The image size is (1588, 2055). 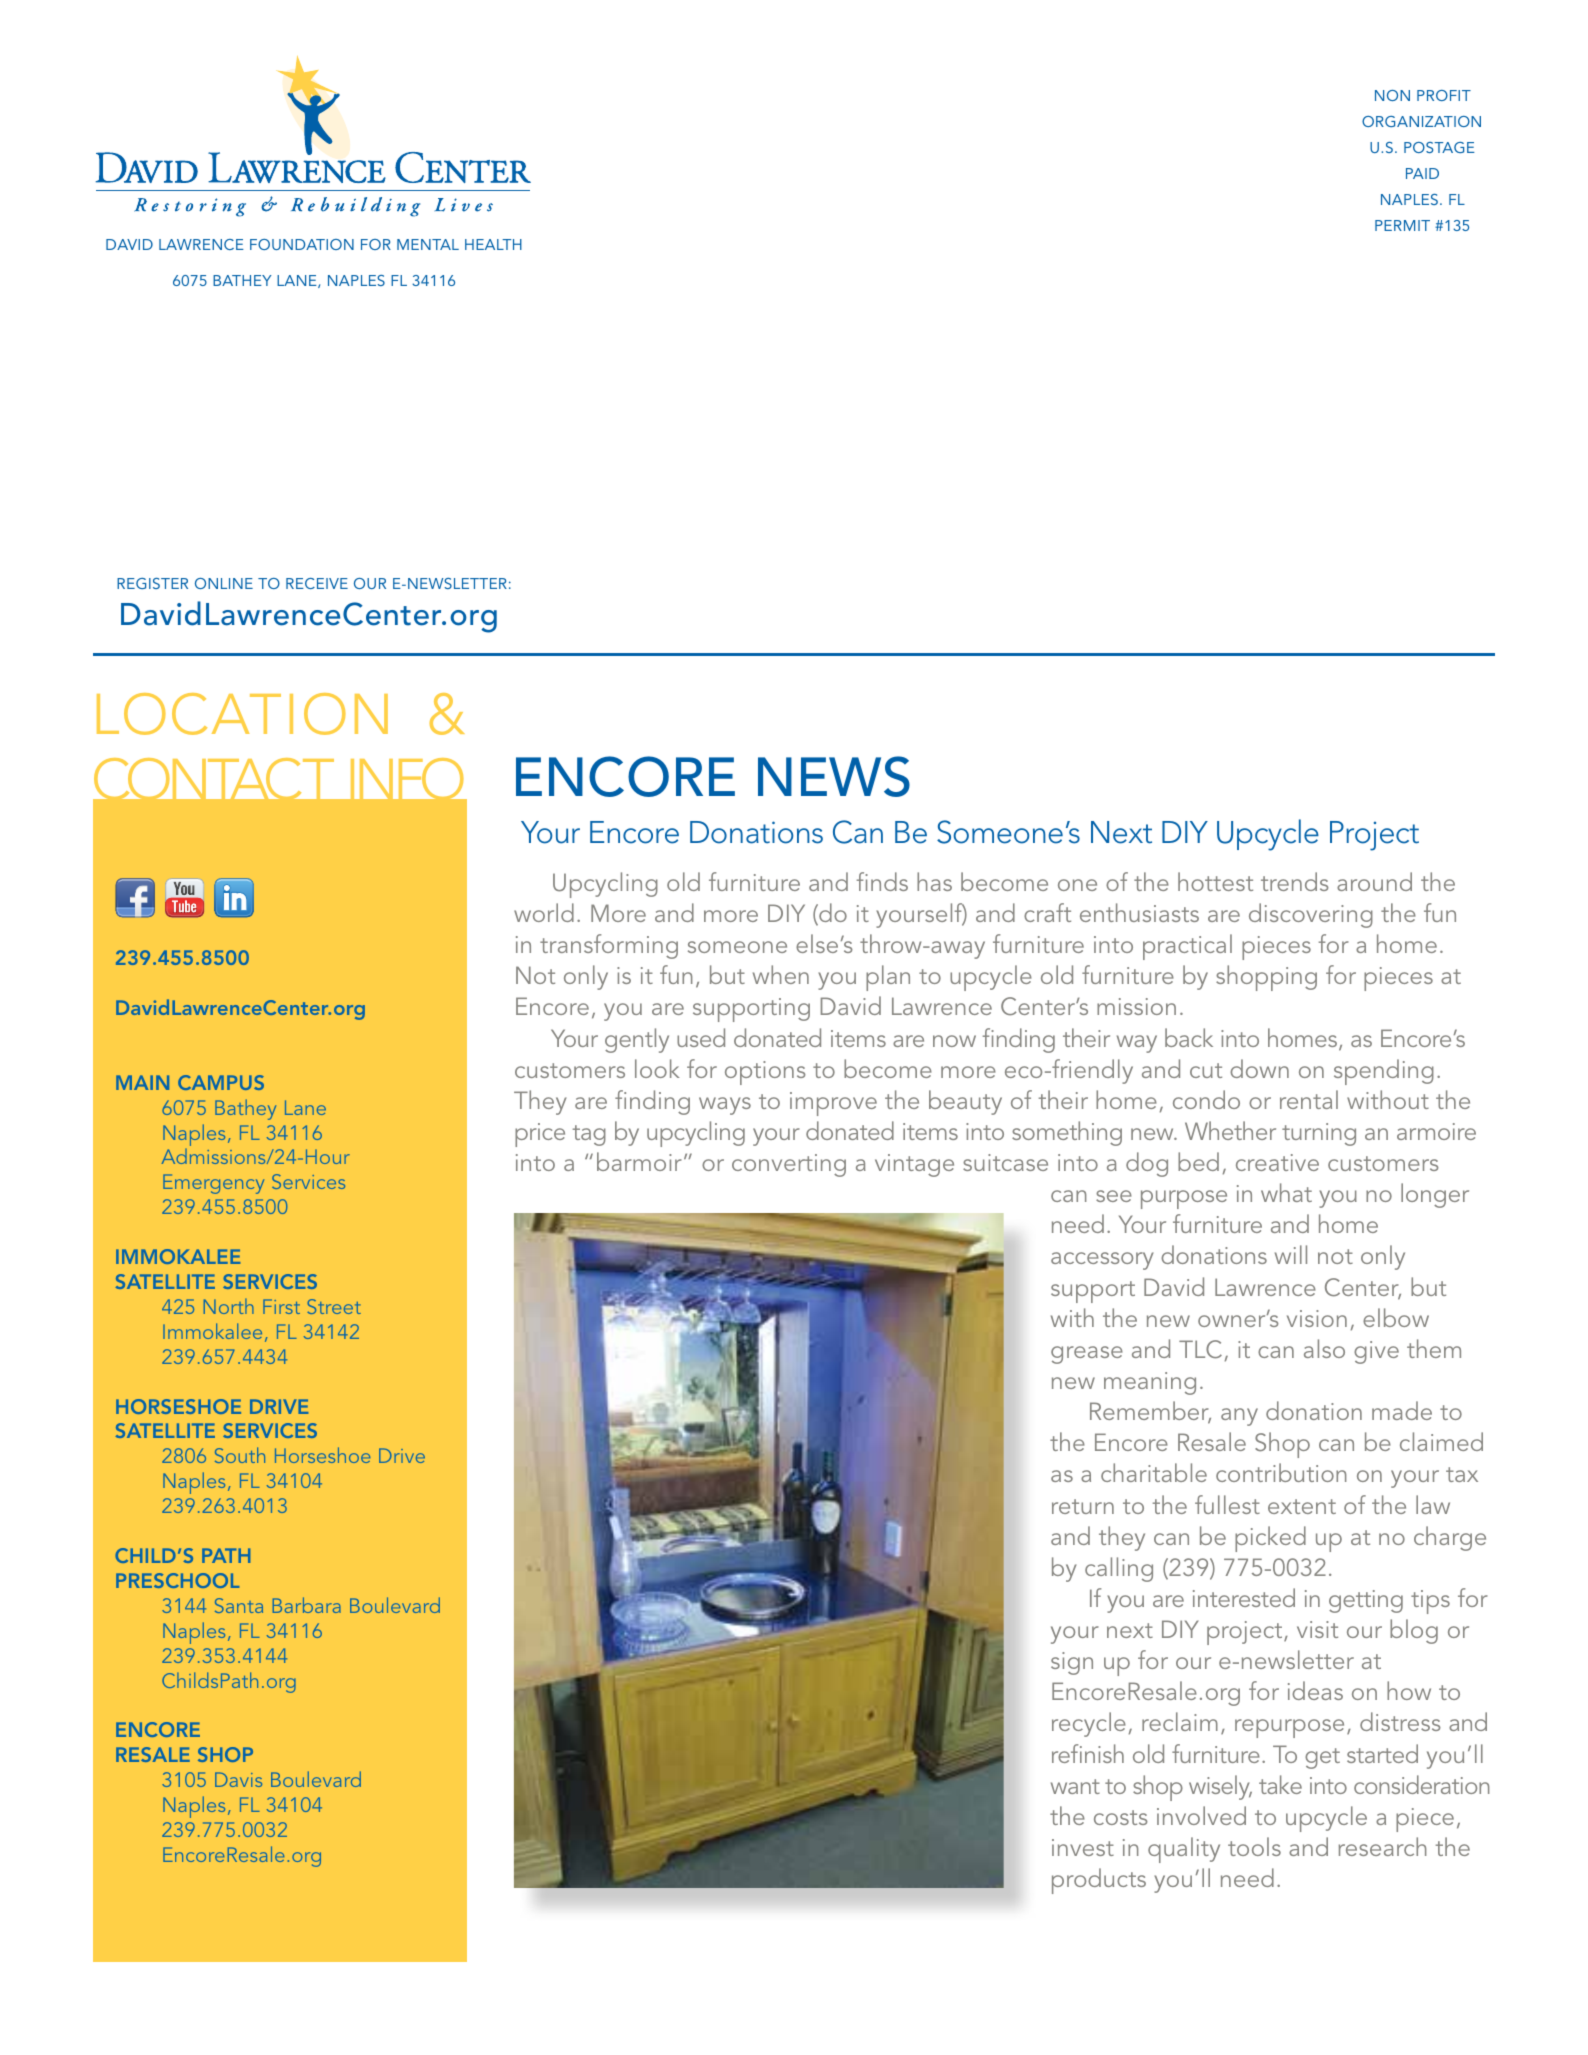 I want to click on want, so click(x=1075, y=1786).
